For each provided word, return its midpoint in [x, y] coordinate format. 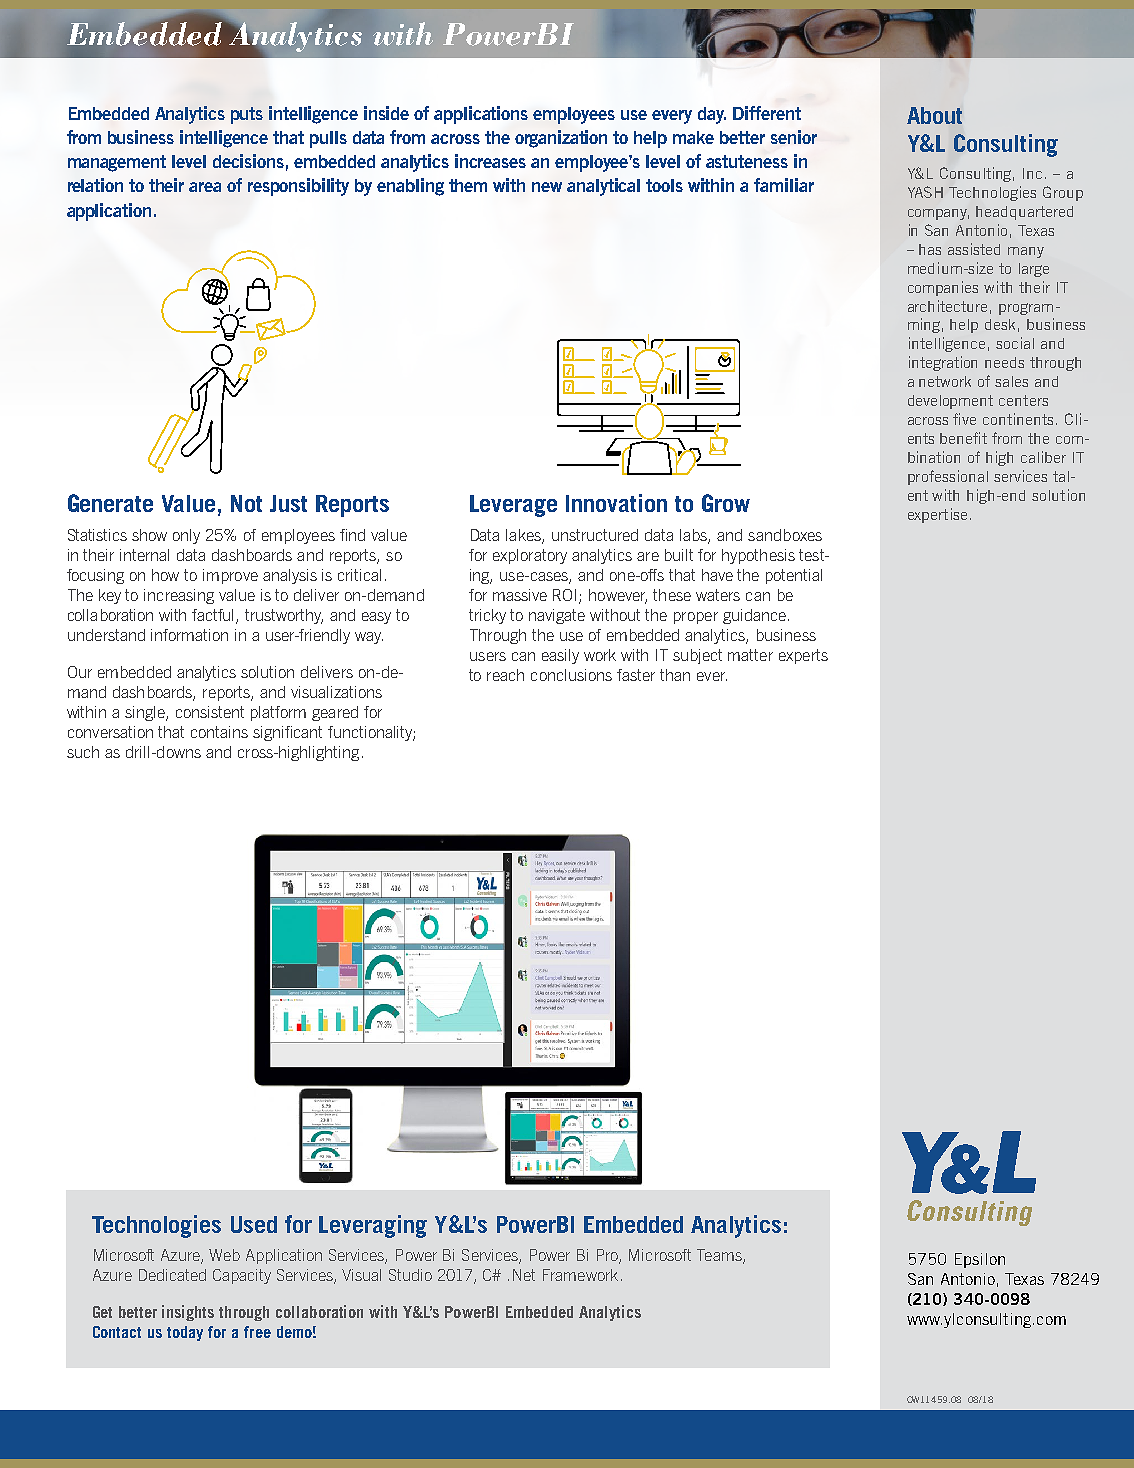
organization [561, 139]
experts [803, 656]
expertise [937, 515]
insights [188, 1313]
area [205, 187]
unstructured [595, 535]
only [186, 536]
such [83, 752]
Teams [720, 1256]
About [934, 115]
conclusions [571, 675]
